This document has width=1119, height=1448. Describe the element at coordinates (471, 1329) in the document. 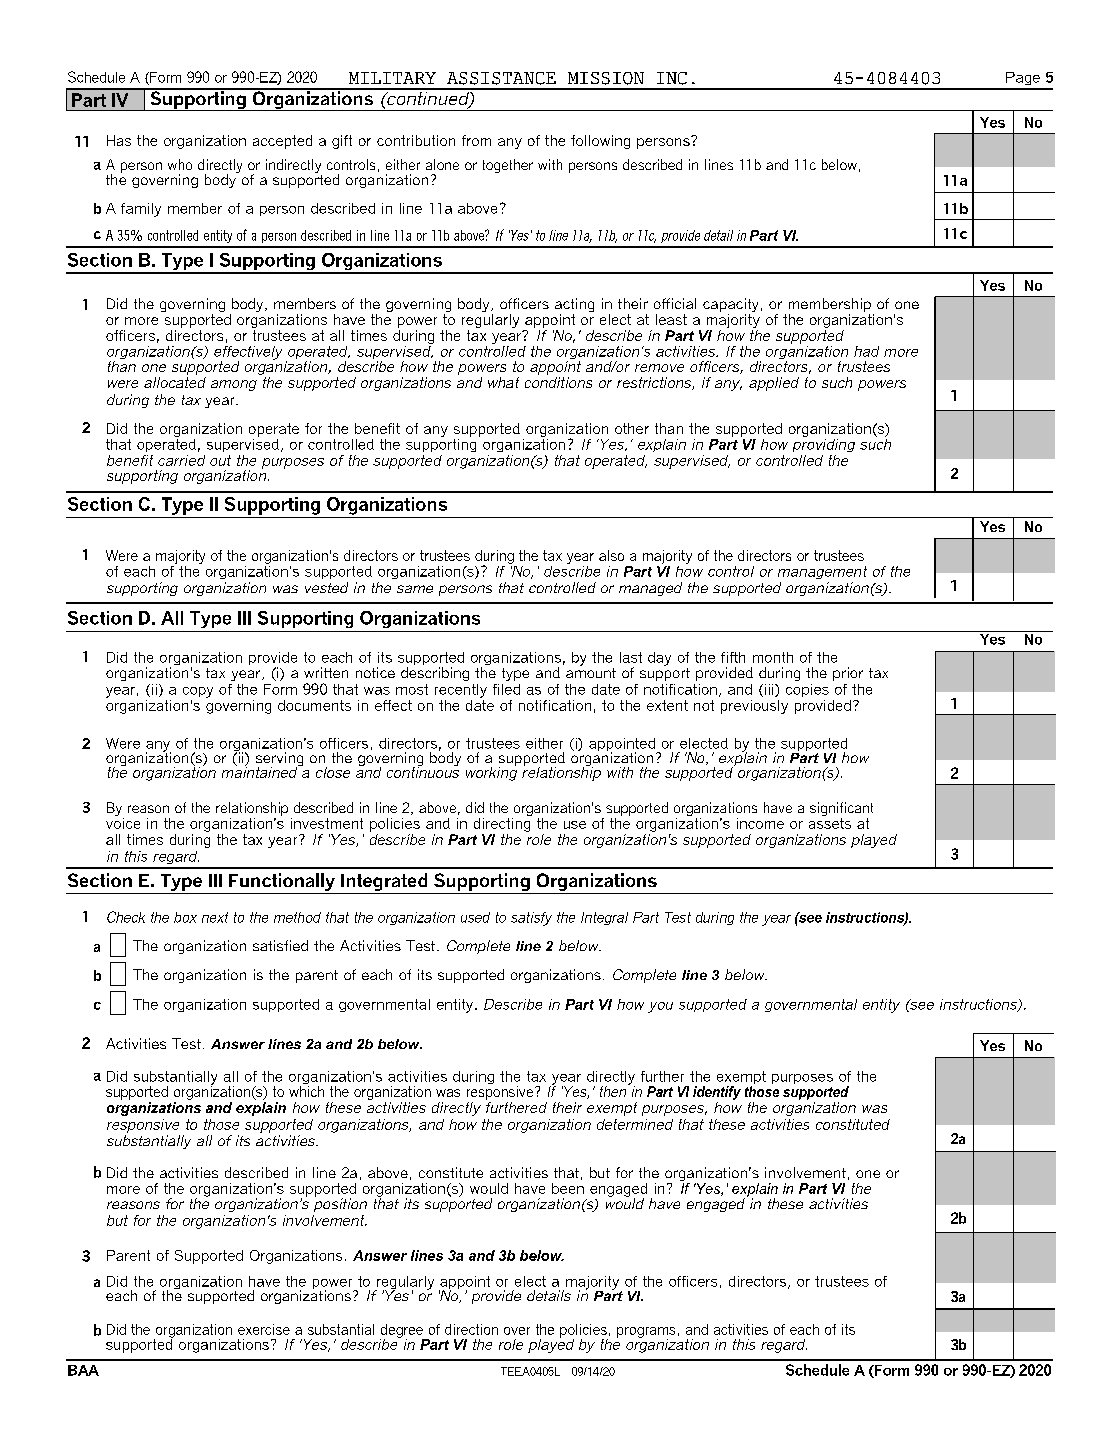

I see `direction` at that location.
